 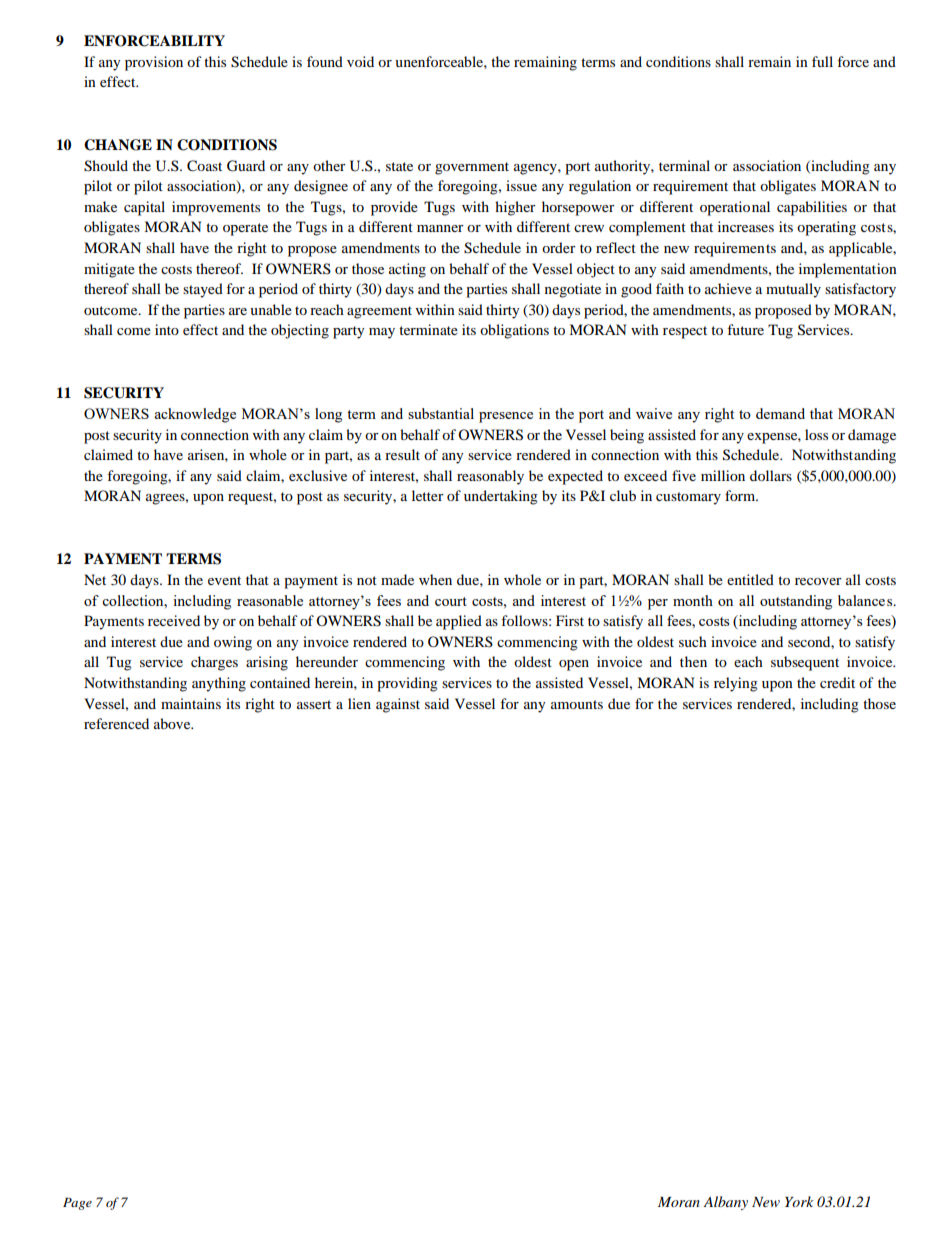 I want to click on relying, so click(x=736, y=684).
